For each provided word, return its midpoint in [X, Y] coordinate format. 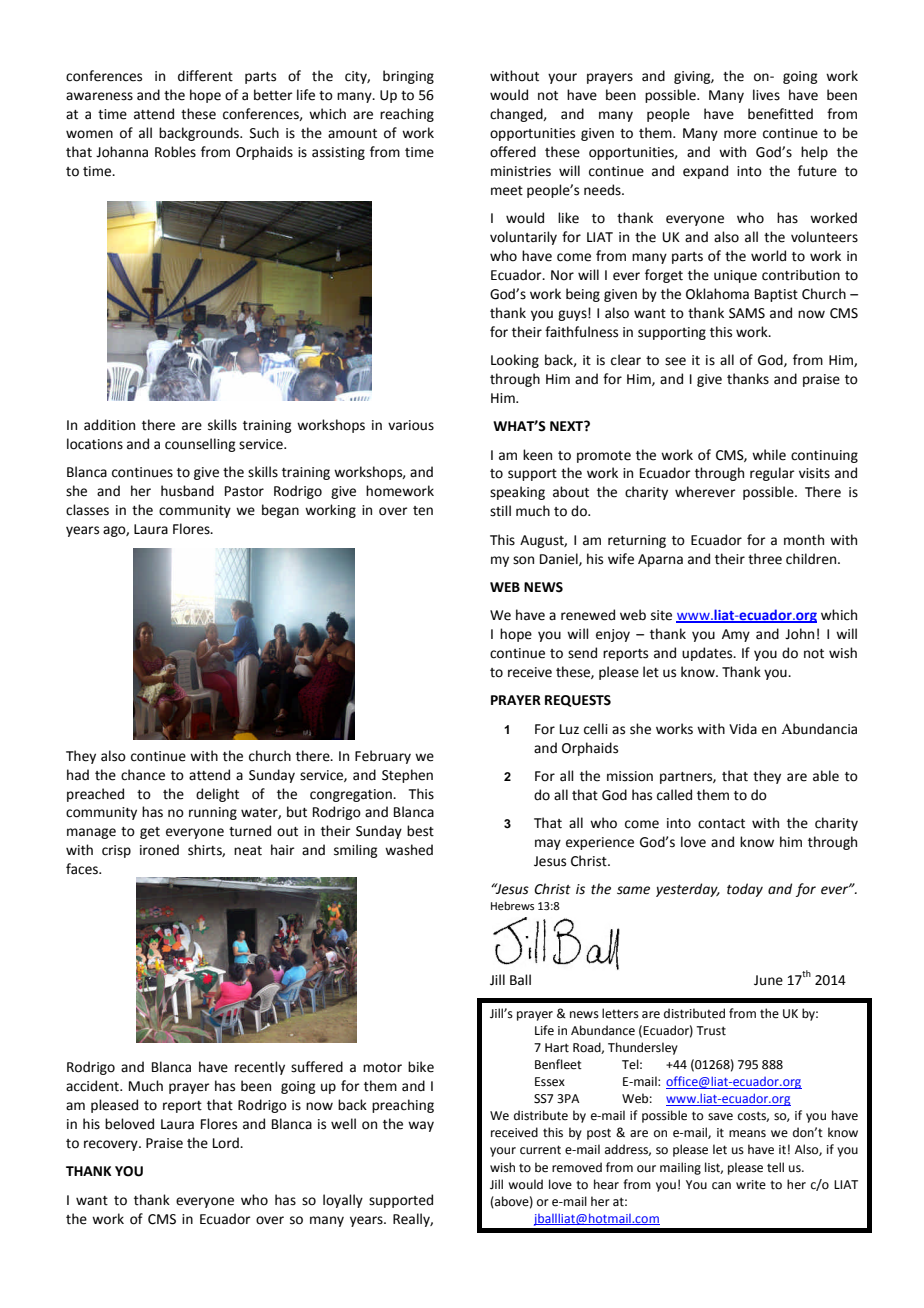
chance [143, 775]
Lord [227, 1143]
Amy [736, 635]
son [523, 560]
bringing [408, 77]
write [751, 1185]
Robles [175, 152]
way [421, 1126]
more [740, 134]
